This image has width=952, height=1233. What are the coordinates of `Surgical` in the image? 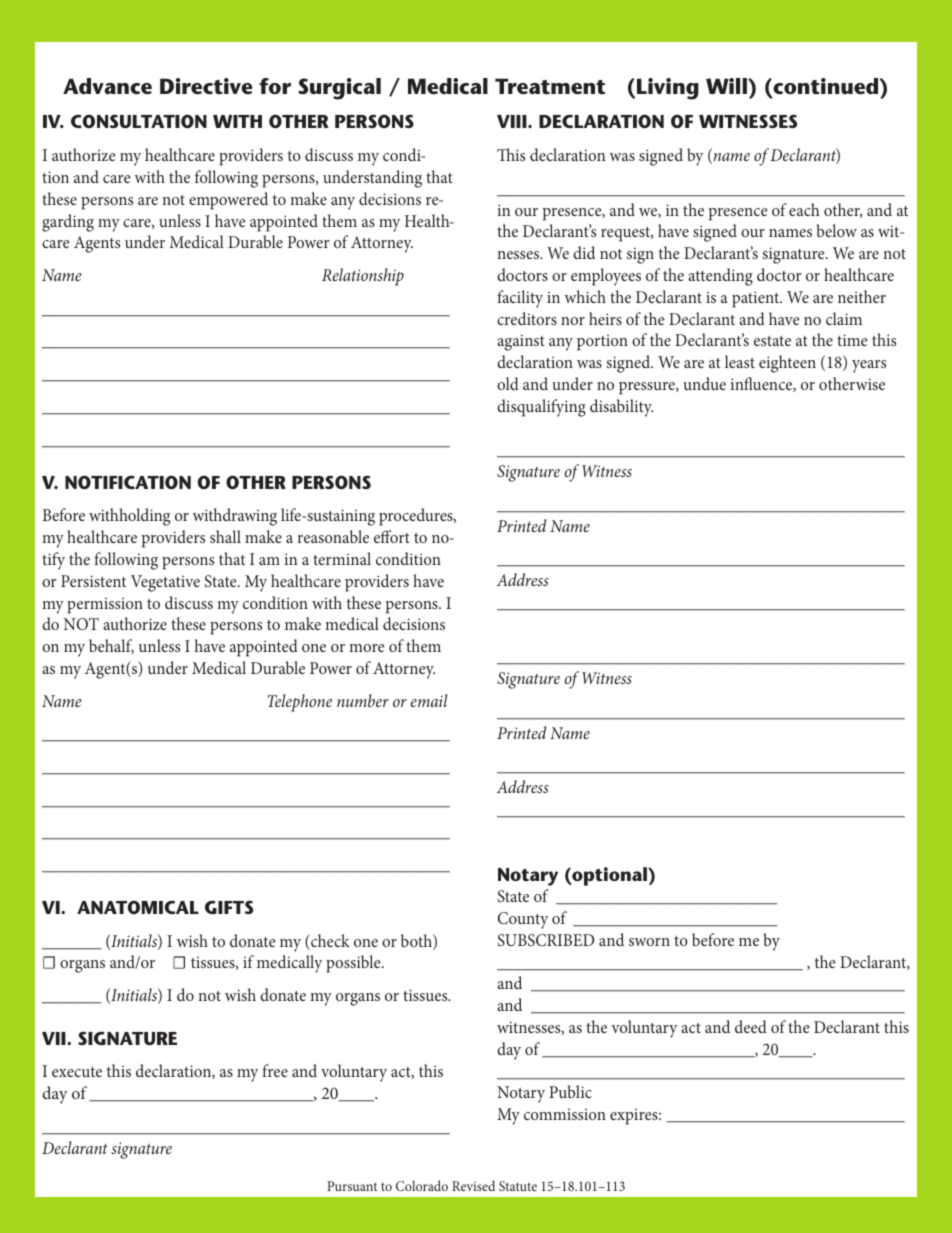 It's located at (339, 89).
